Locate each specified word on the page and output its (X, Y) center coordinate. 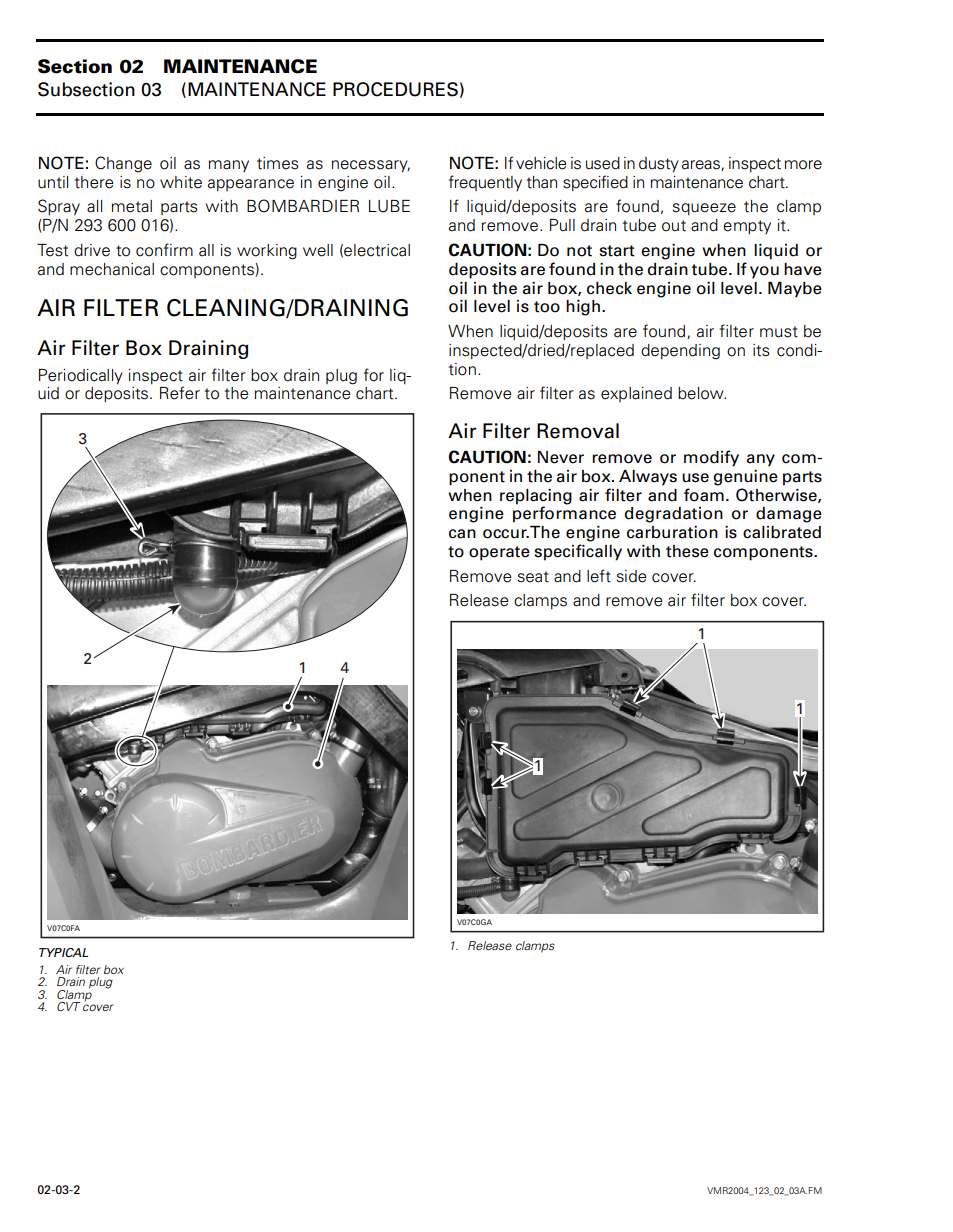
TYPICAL (63, 952)
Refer (180, 393)
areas (702, 165)
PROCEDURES (395, 89)
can (462, 534)
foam (704, 495)
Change (123, 164)
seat (533, 577)
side (631, 576)
